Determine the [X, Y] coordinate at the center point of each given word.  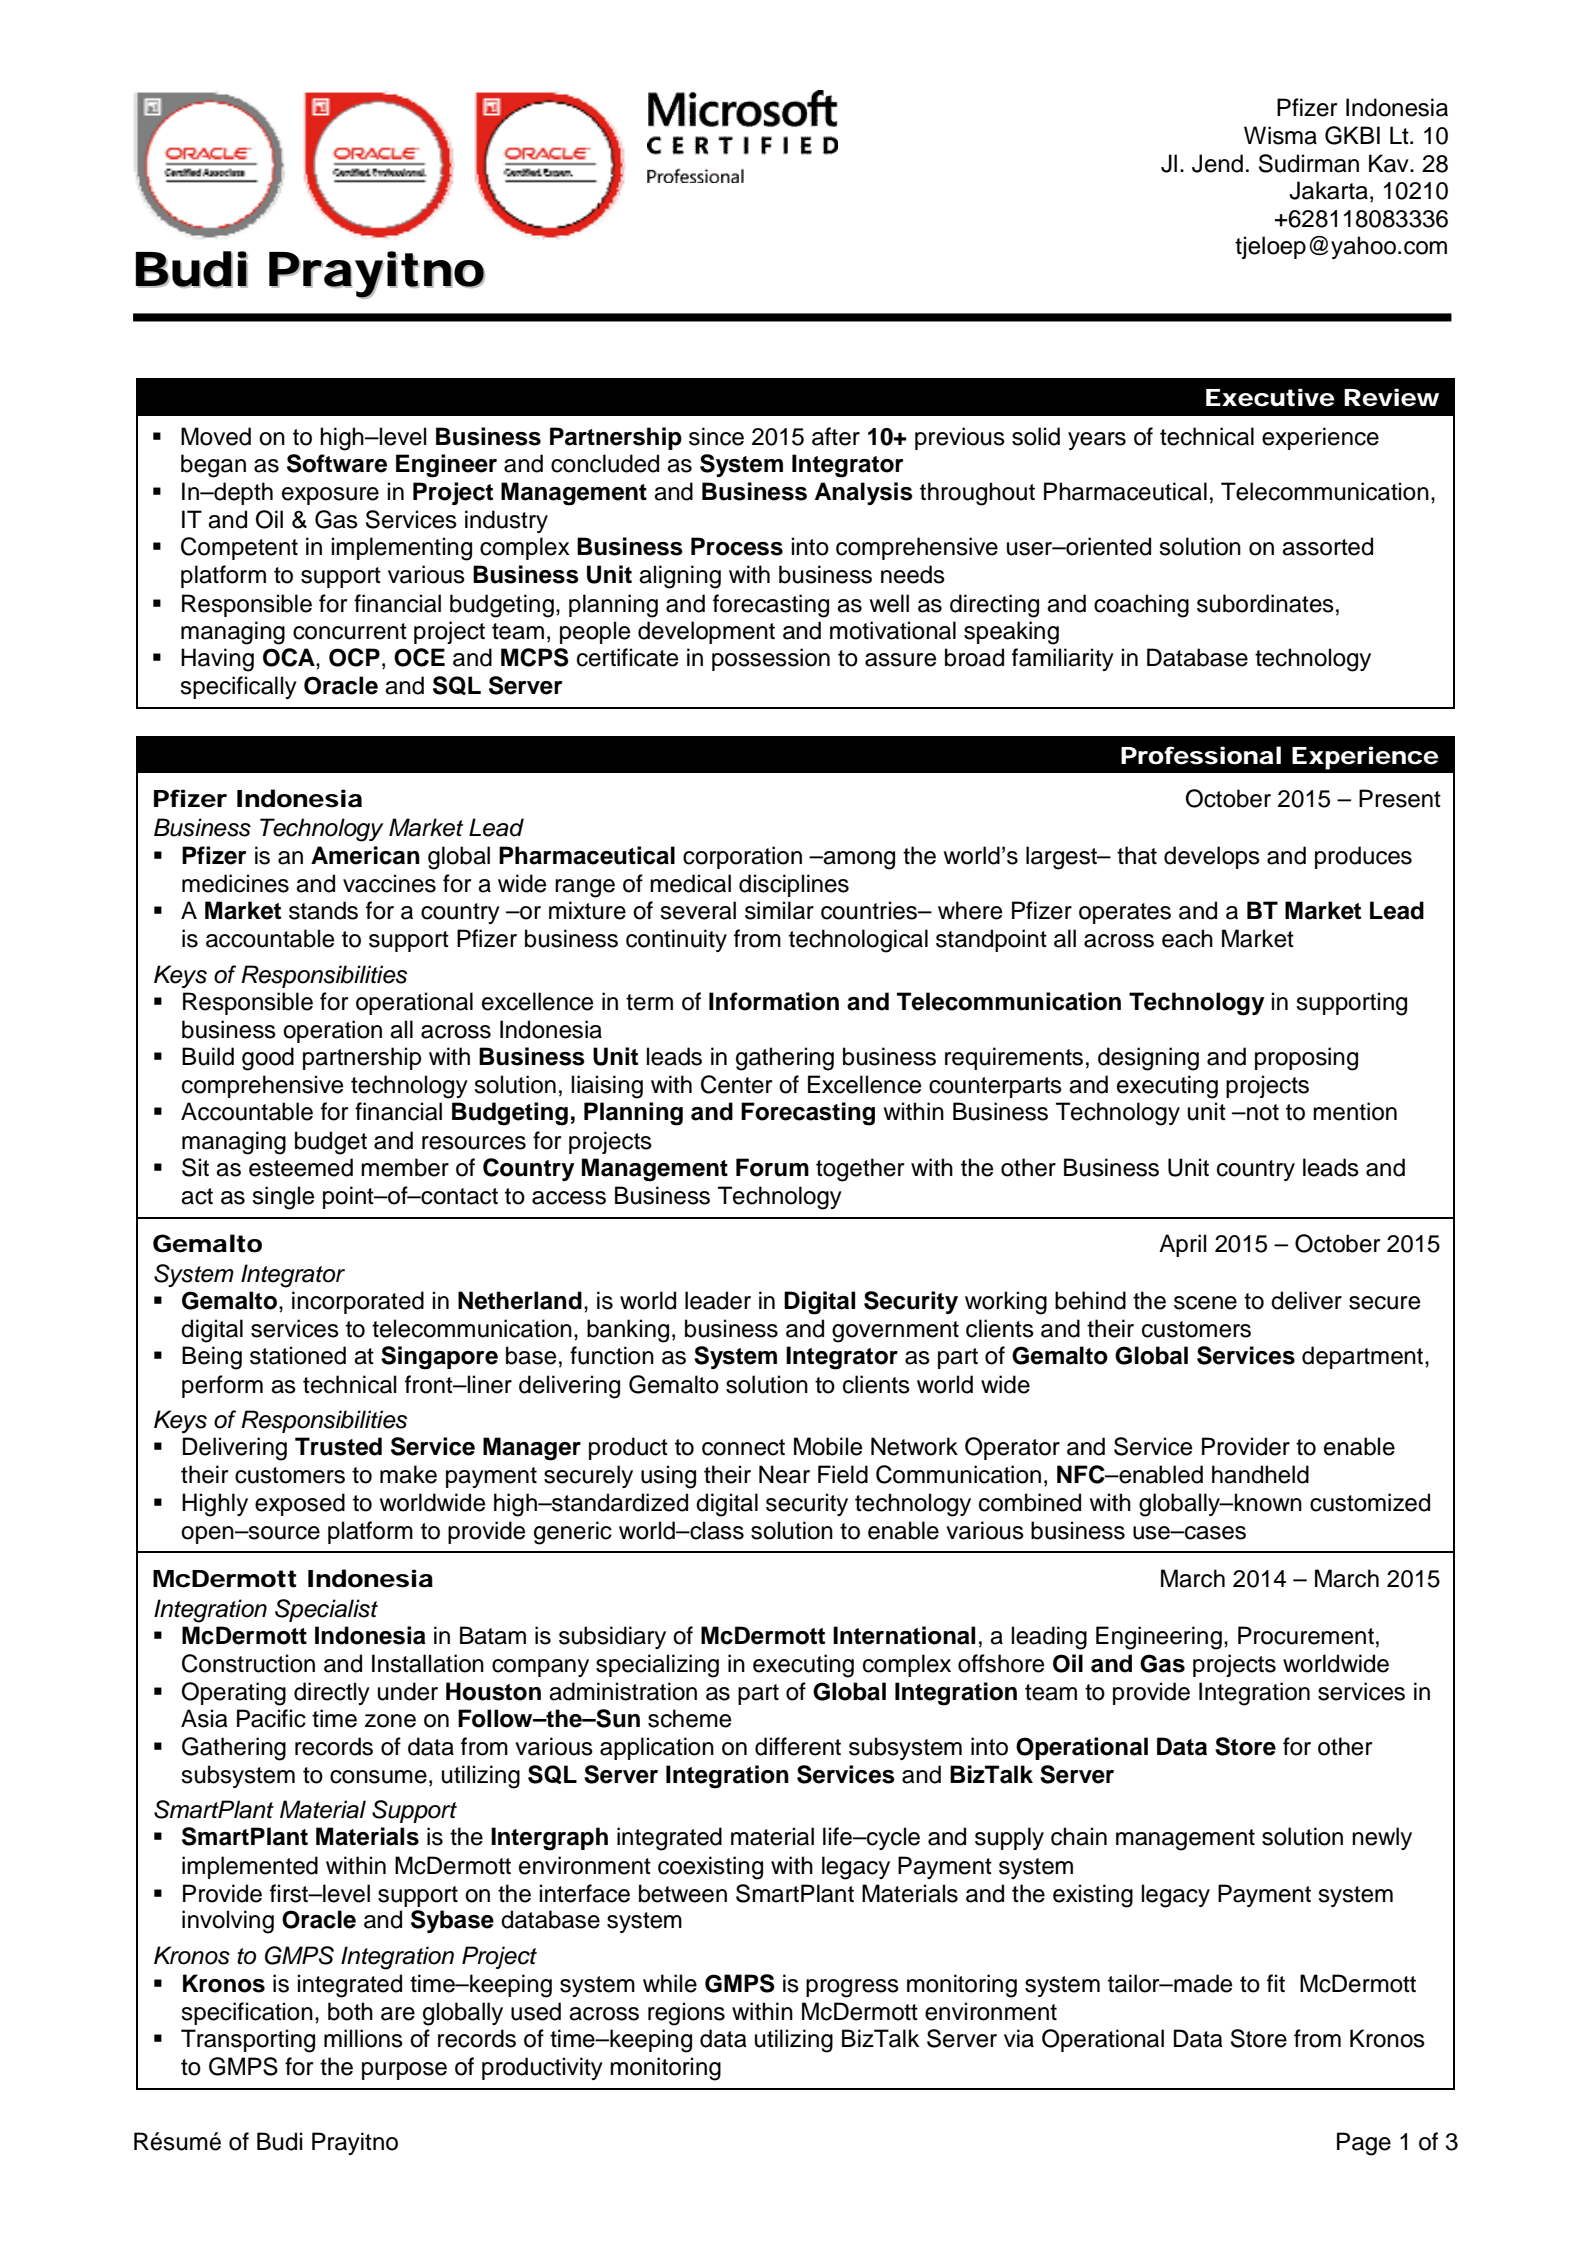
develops [1212, 857]
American [365, 855]
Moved [216, 436]
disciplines [794, 885]
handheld [1260, 1474]
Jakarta [1328, 190]
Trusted [338, 1446]
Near [784, 1474]
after [836, 436]
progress [852, 1988]
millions [363, 2038]
